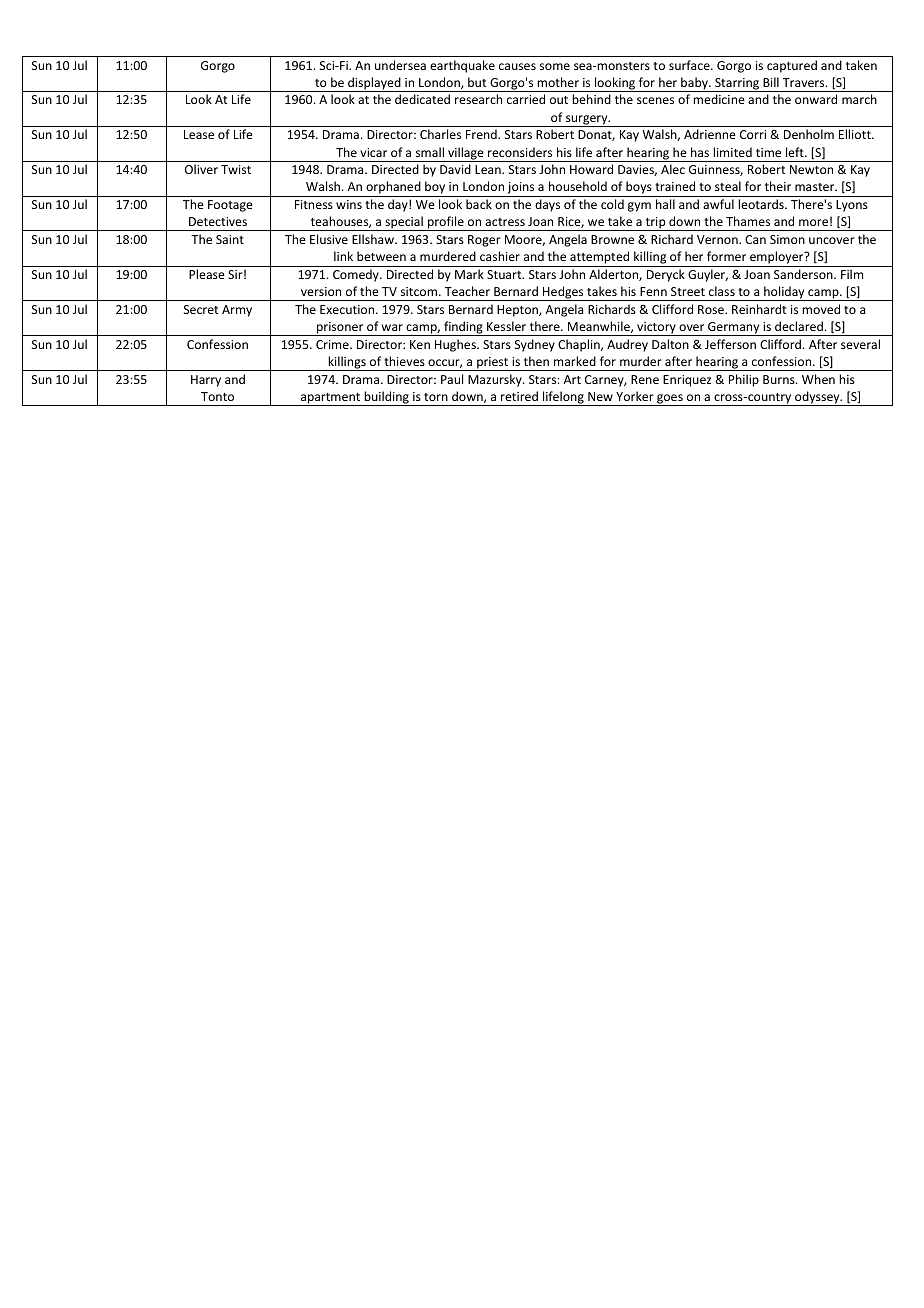 The height and width of the screenshot is (1308, 924). I want to click on Army, so click(237, 311).
